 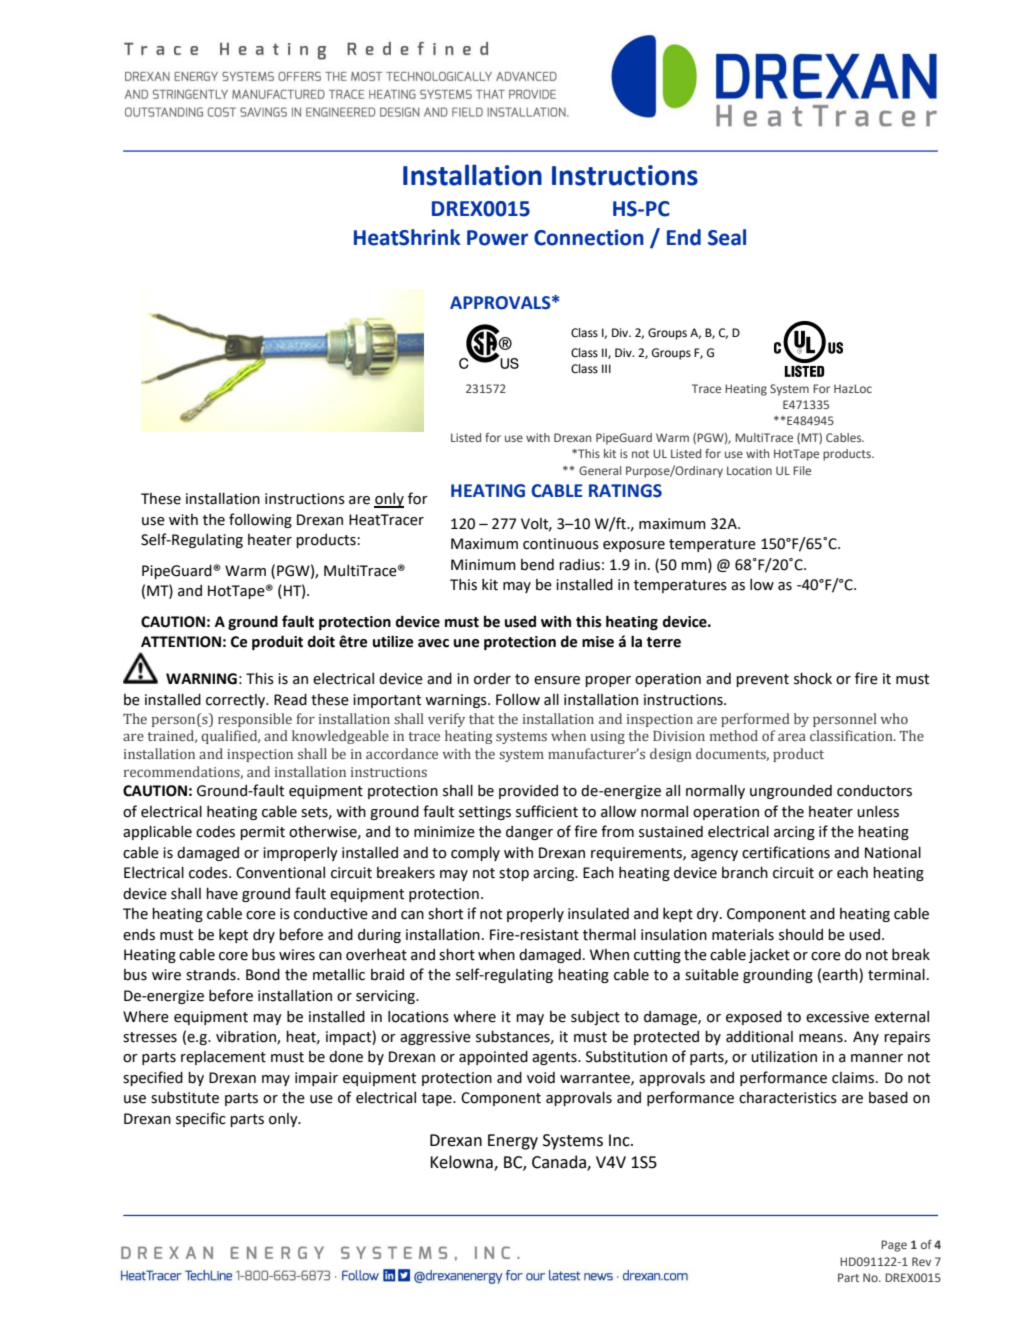 What do you see at coordinates (482, 718) in the page?
I see `that` at bounding box center [482, 718].
